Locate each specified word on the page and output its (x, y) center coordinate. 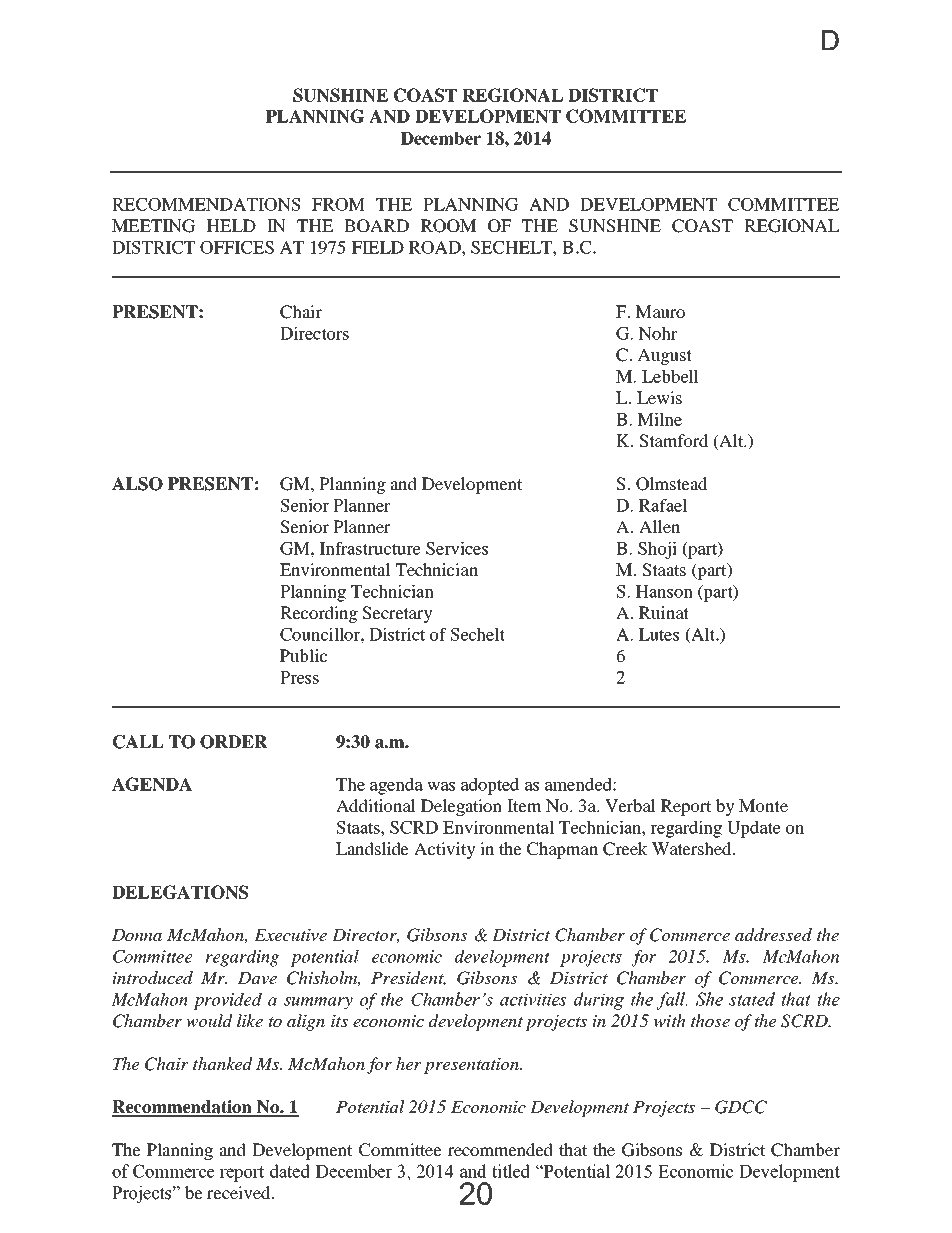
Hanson (664, 591)
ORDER (234, 742)
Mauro (660, 311)
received (240, 1192)
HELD (231, 225)
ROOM (448, 226)
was (441, 786)
